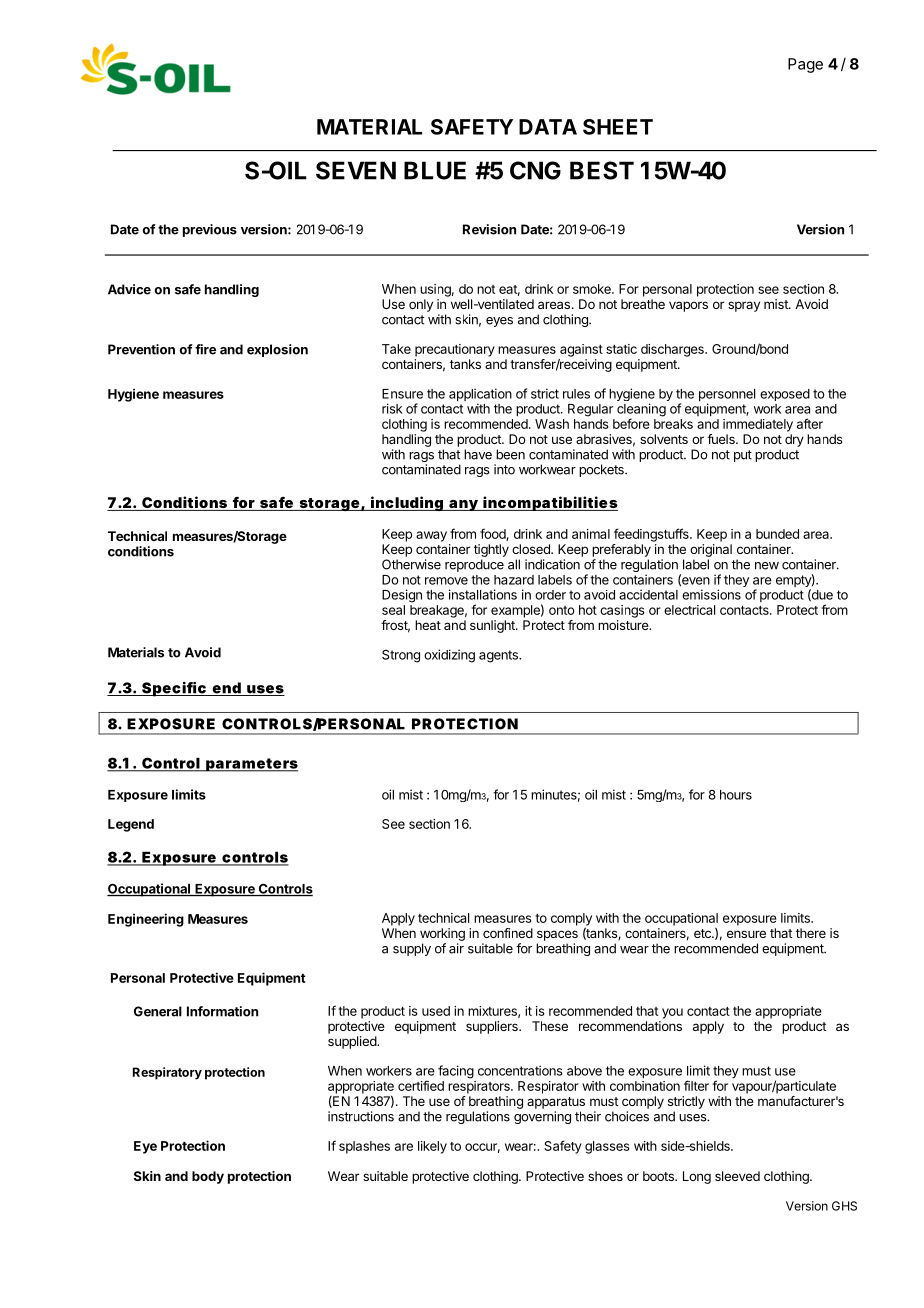 Image resolution: width=924 pixels, height=1308 pixels. Describe the element at coordinates (131, 825) in the screenshot. I see `Legend` at that location.
